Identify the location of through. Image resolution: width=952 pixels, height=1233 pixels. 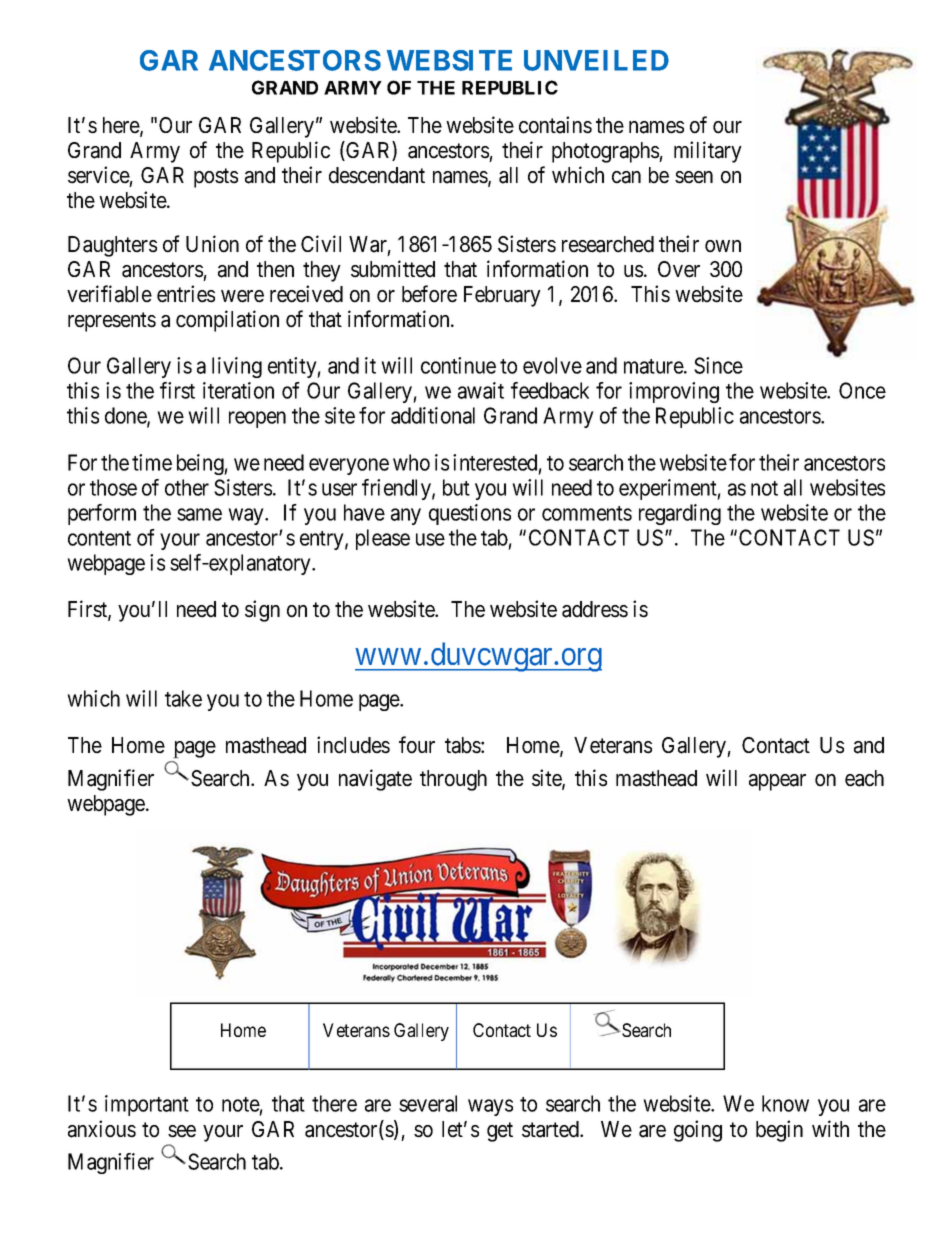
(453, 780).
